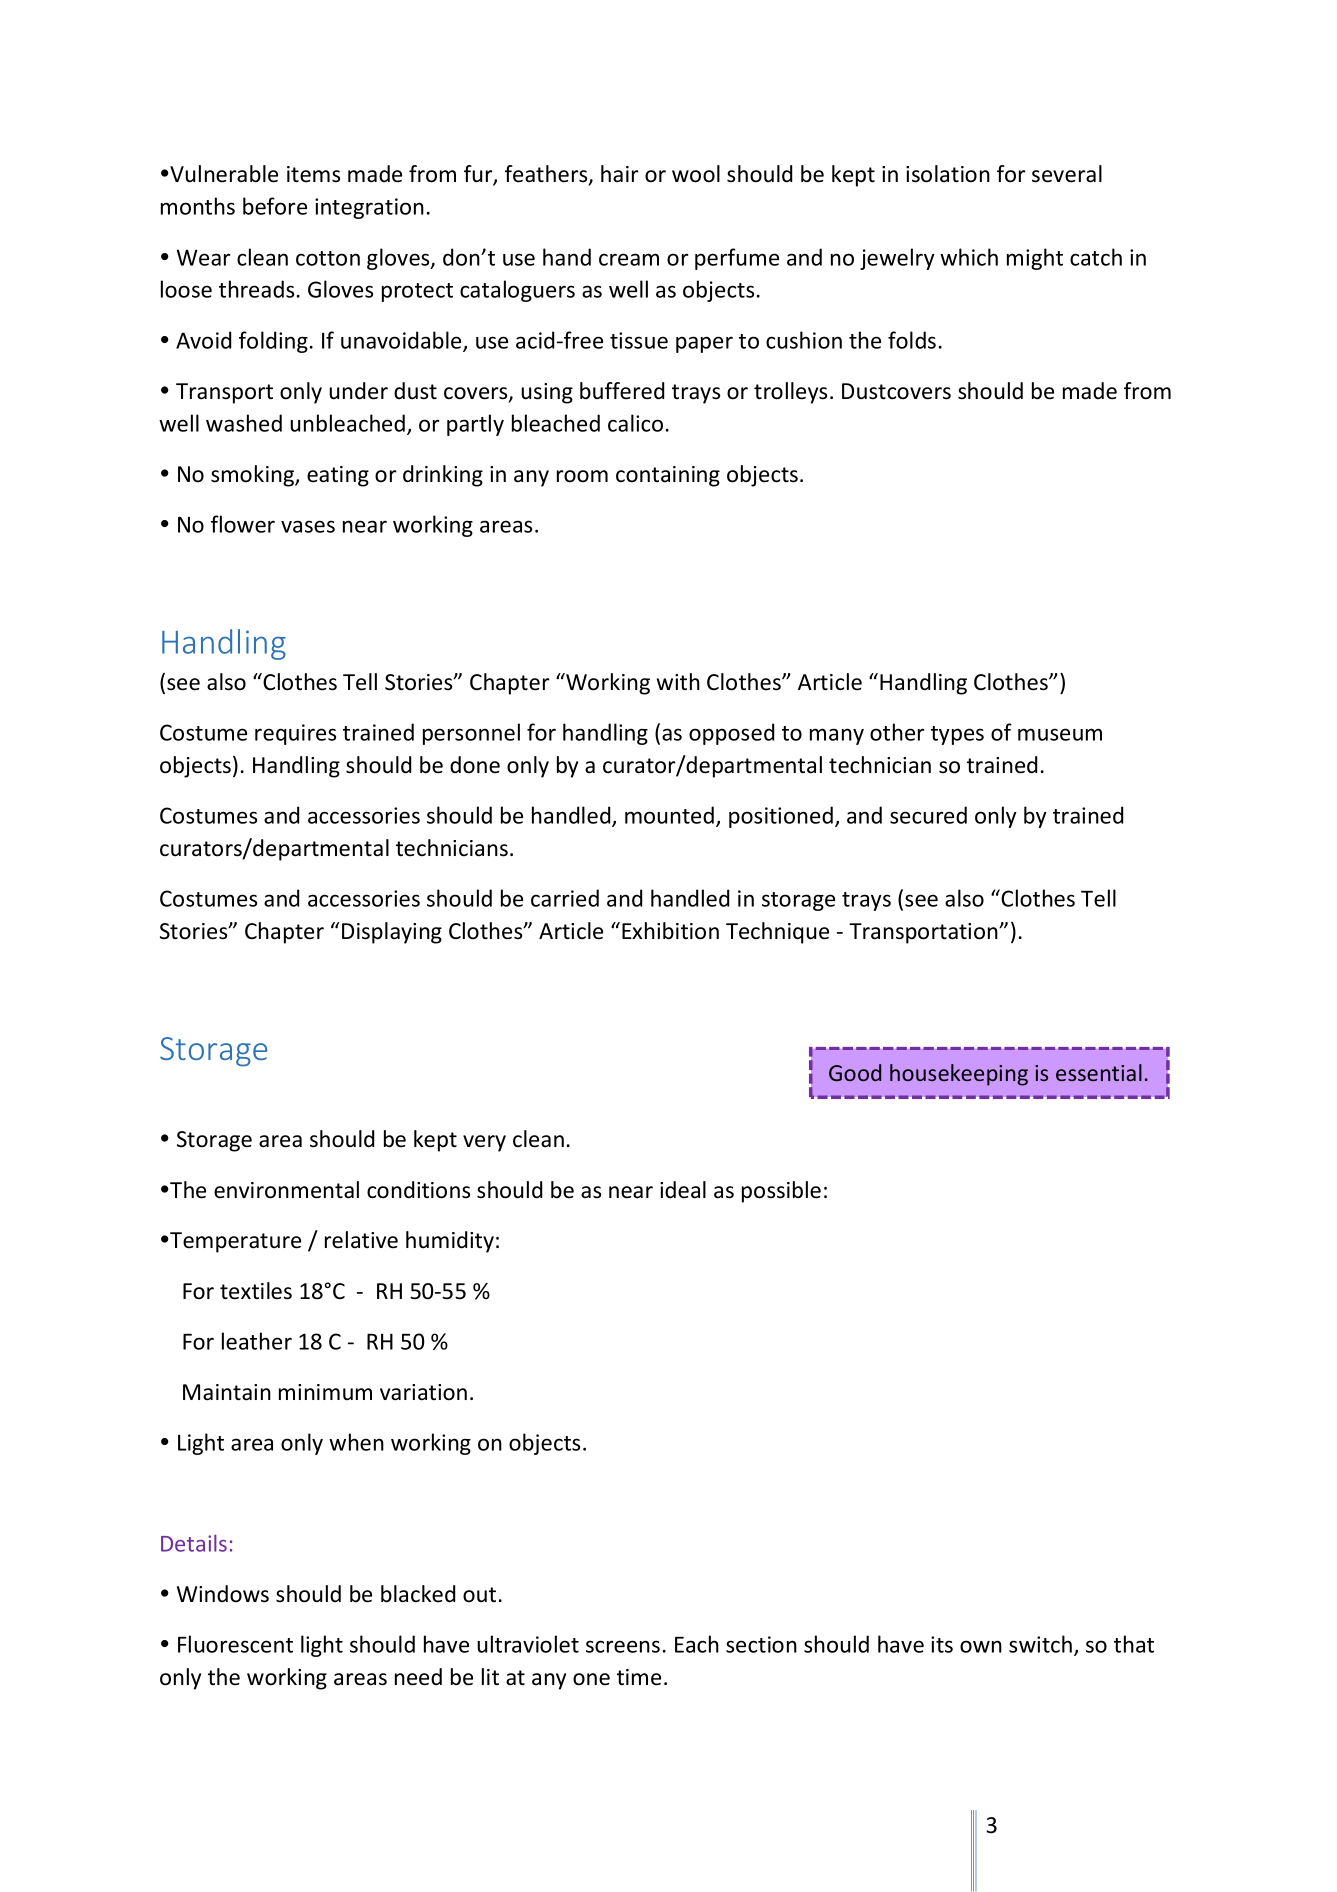 The image size is (1337, 1892). I want to click on before, so click(275, 206).
